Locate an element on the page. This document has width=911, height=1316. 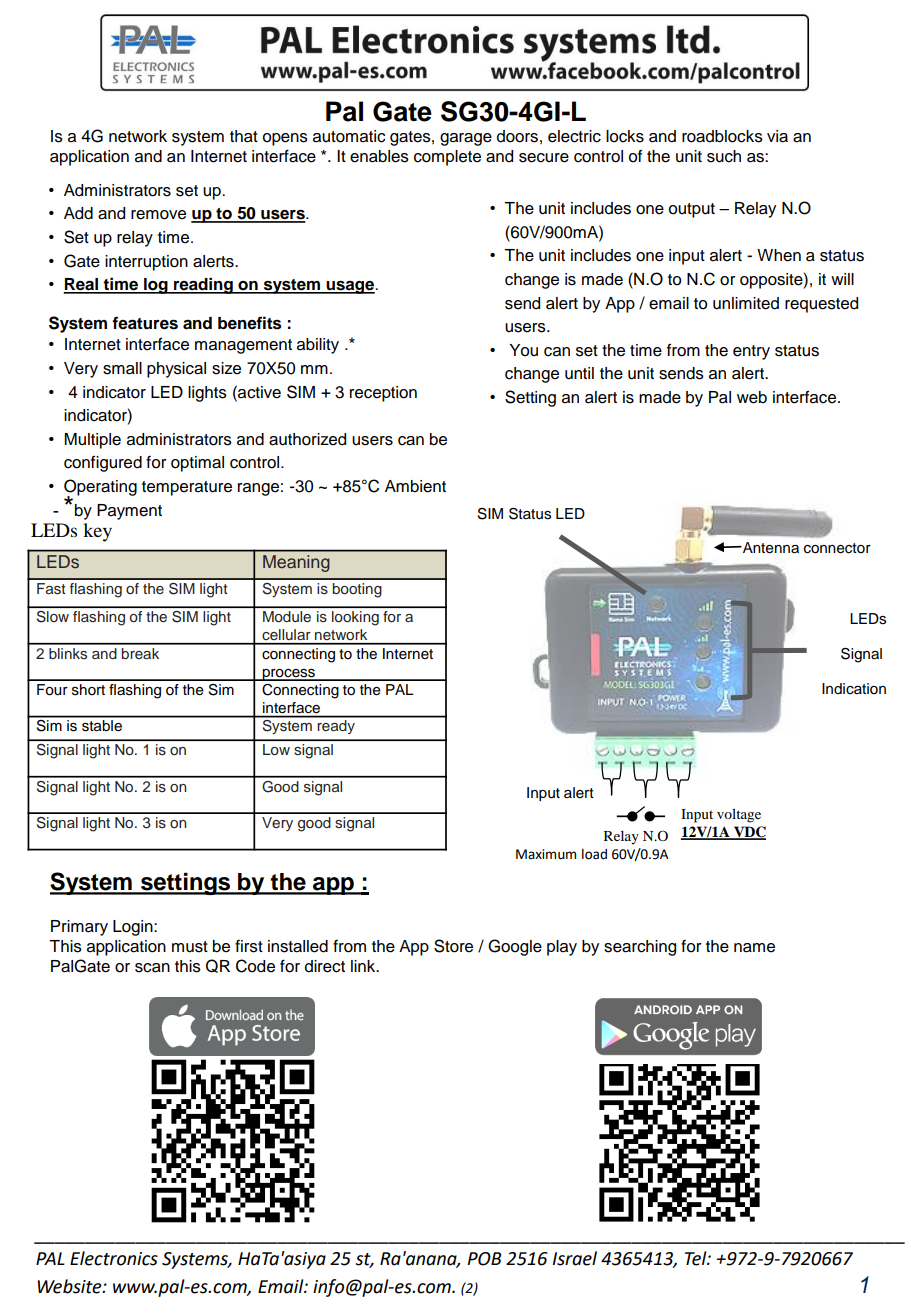
remove is located at coordinates (158, 215).
